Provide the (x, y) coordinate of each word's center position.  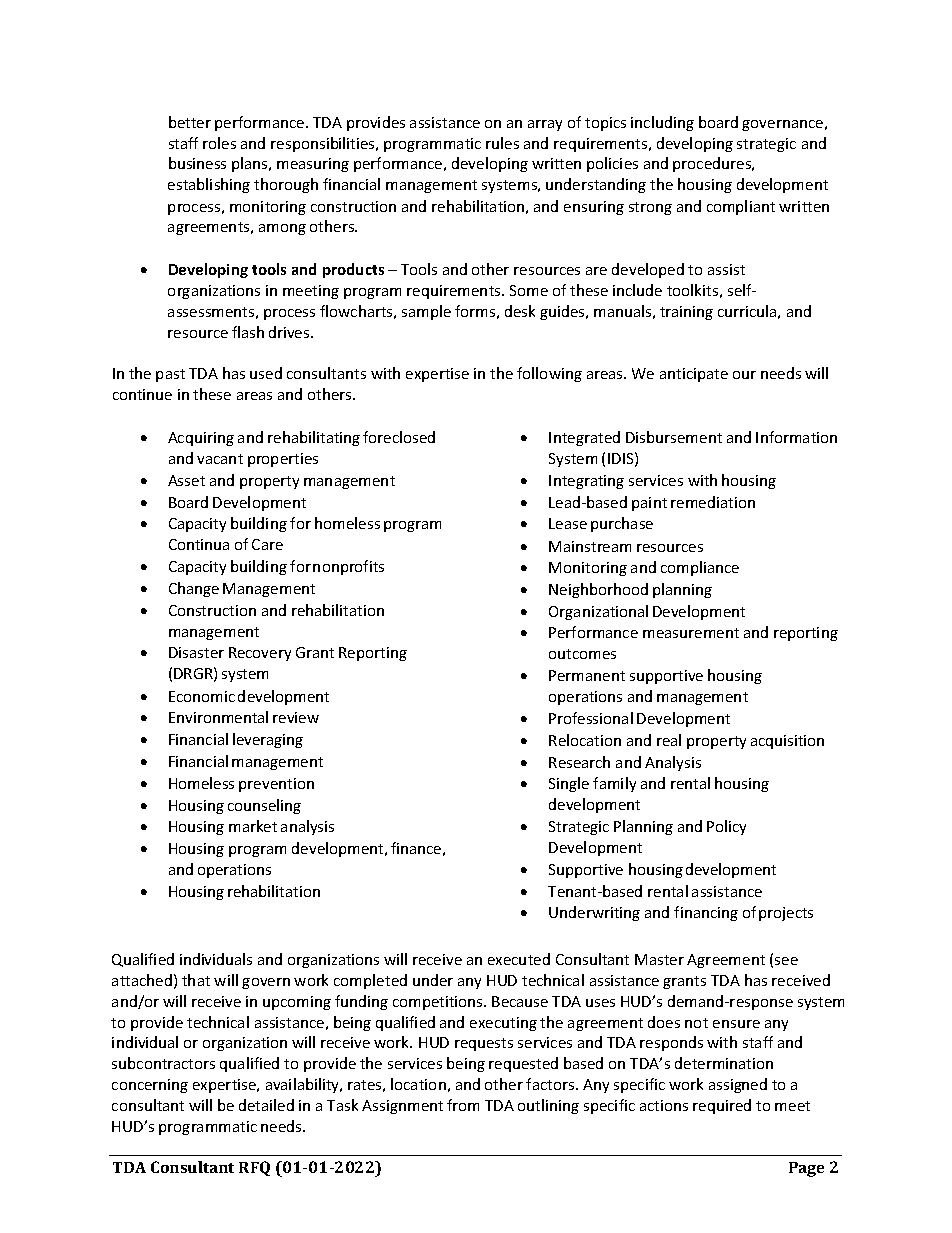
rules (502, 143)
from (463, 1105)
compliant (741, 207)
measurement (691, 633)
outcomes (582, 654)
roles (219, 143)
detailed (266, 1105)
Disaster (196, 652)
